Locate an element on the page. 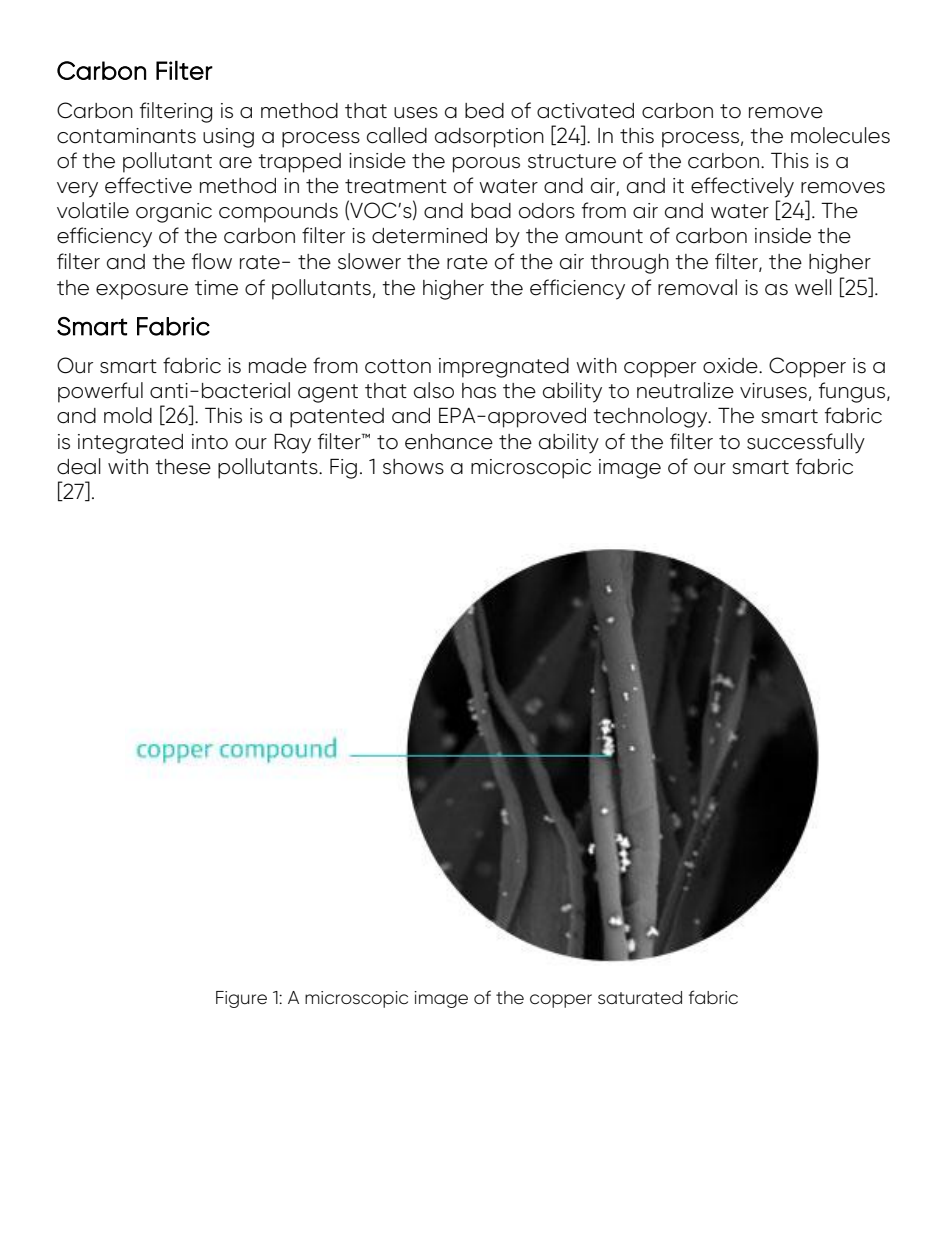  enhance is located at coordinates (449, 442).
